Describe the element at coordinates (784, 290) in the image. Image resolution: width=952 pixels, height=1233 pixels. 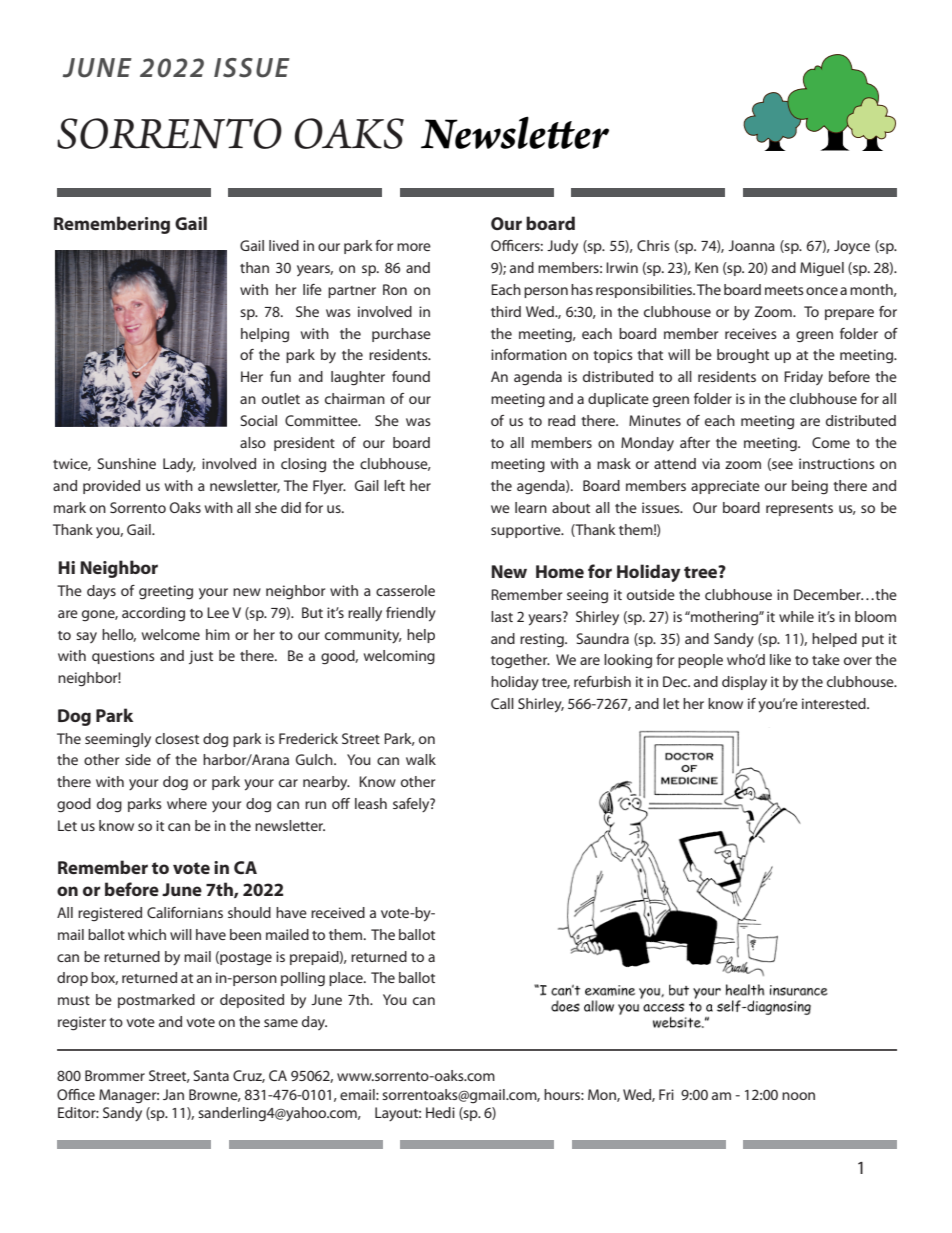
I see `meets` at that location.
